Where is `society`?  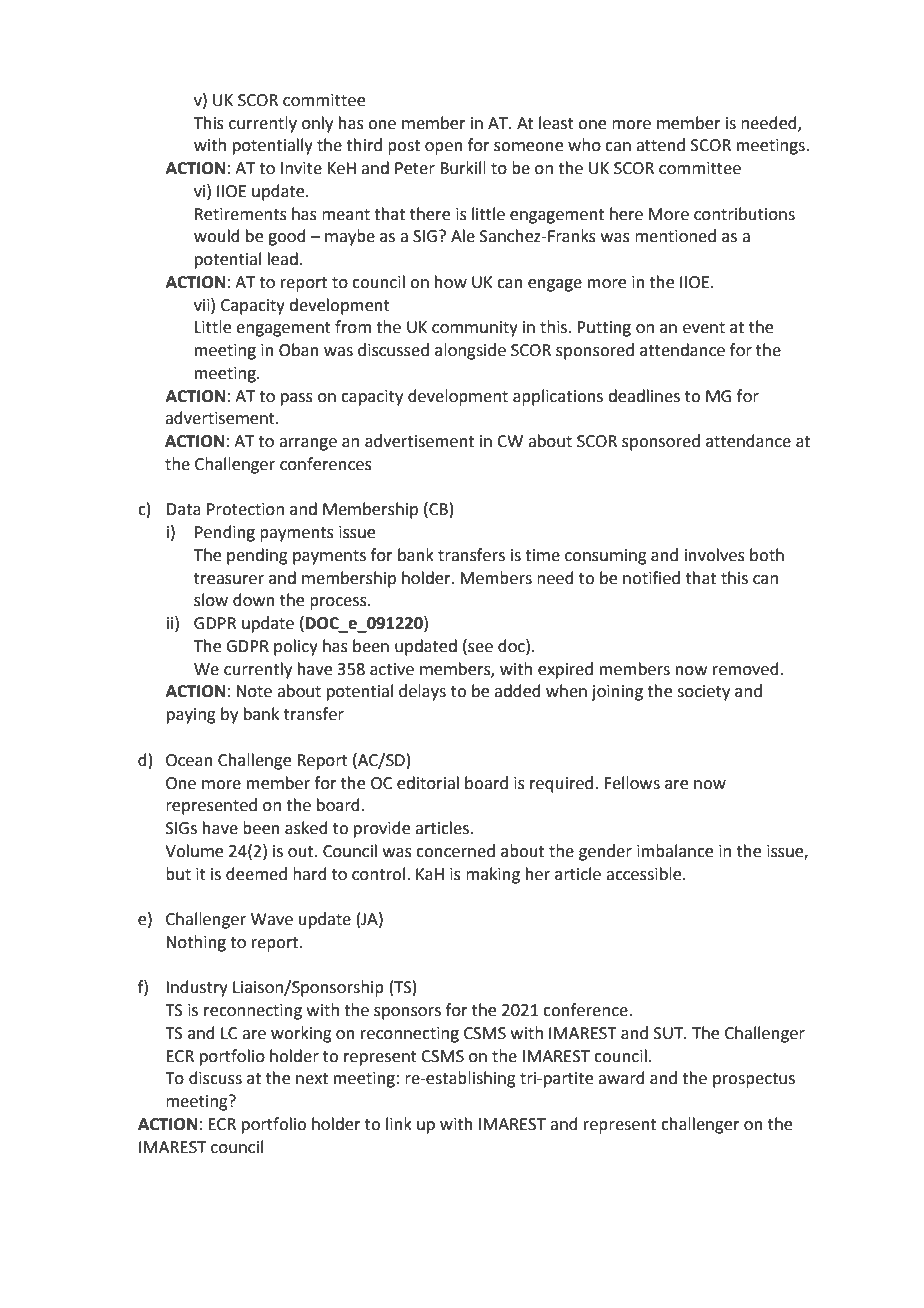 society is located at coordinates (703, 693).
